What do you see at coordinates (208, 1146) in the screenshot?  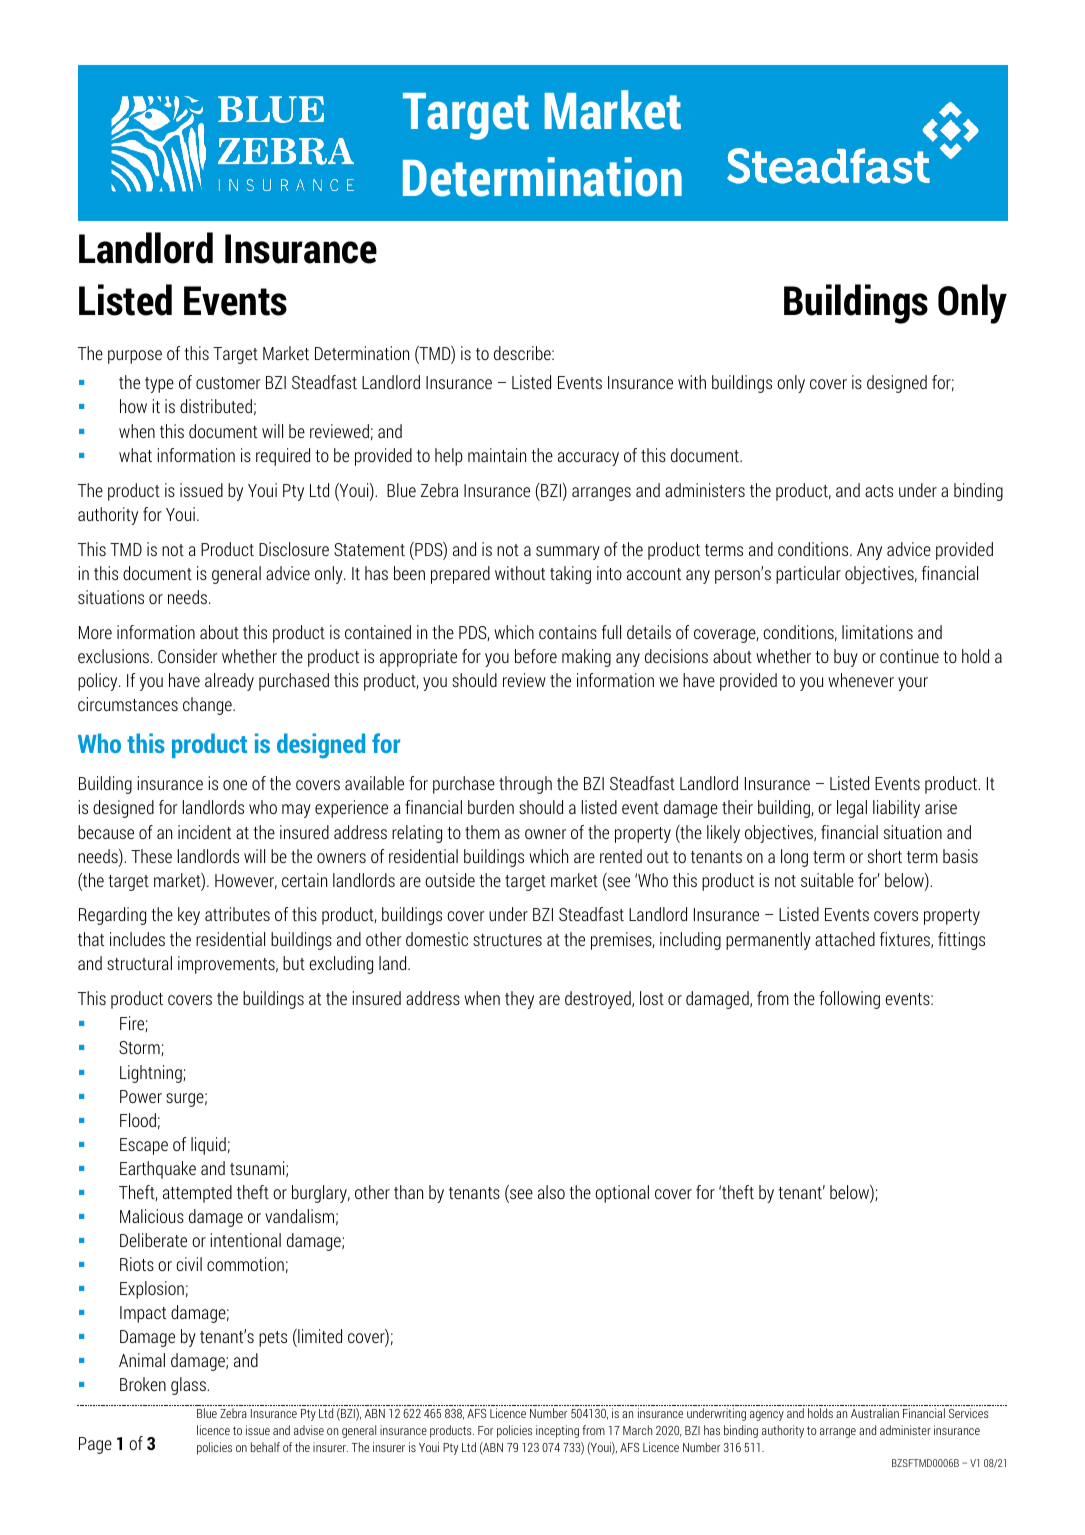 I see `liquid` at bounding box center [208, 1146].
